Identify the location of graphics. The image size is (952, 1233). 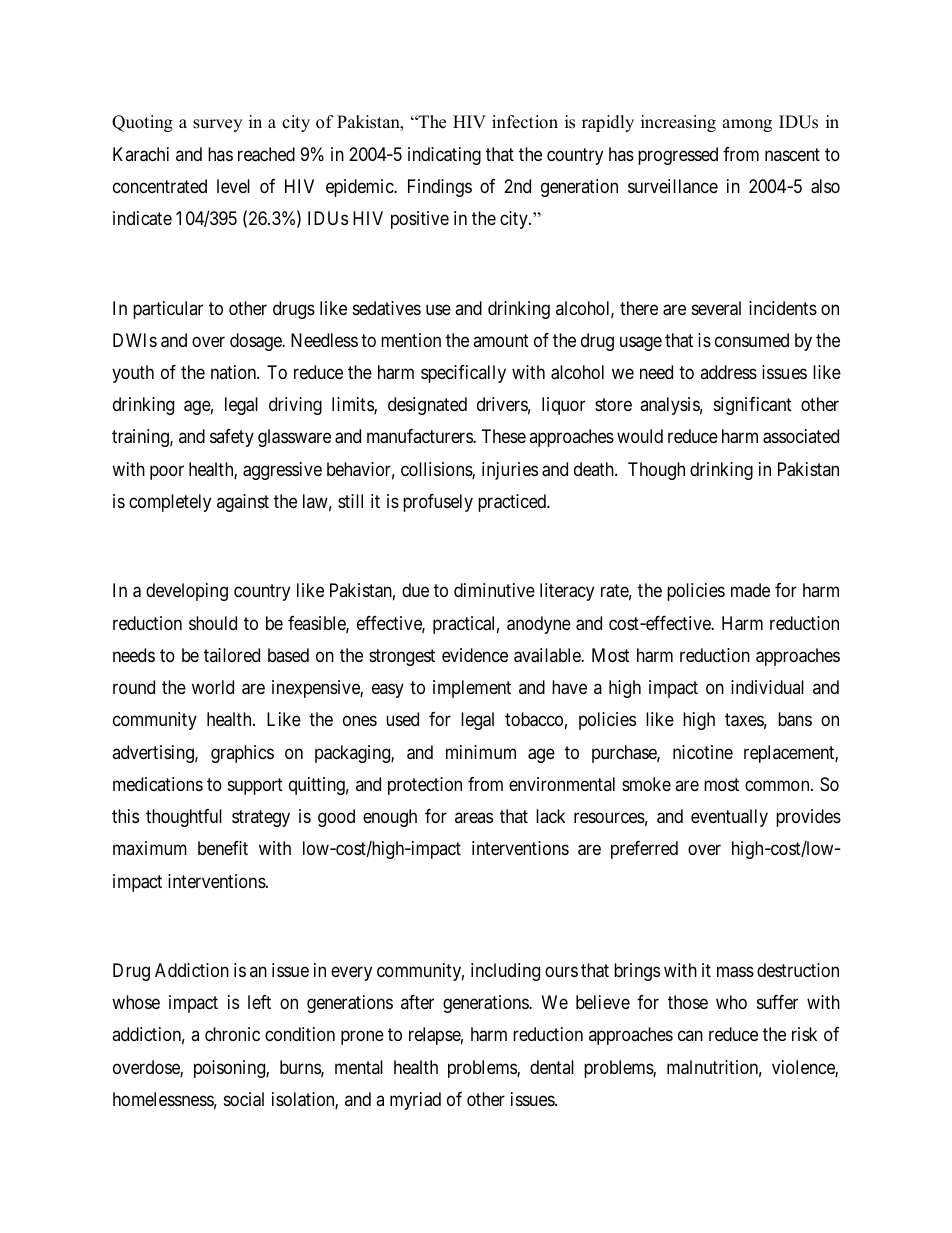
(242, 754).
